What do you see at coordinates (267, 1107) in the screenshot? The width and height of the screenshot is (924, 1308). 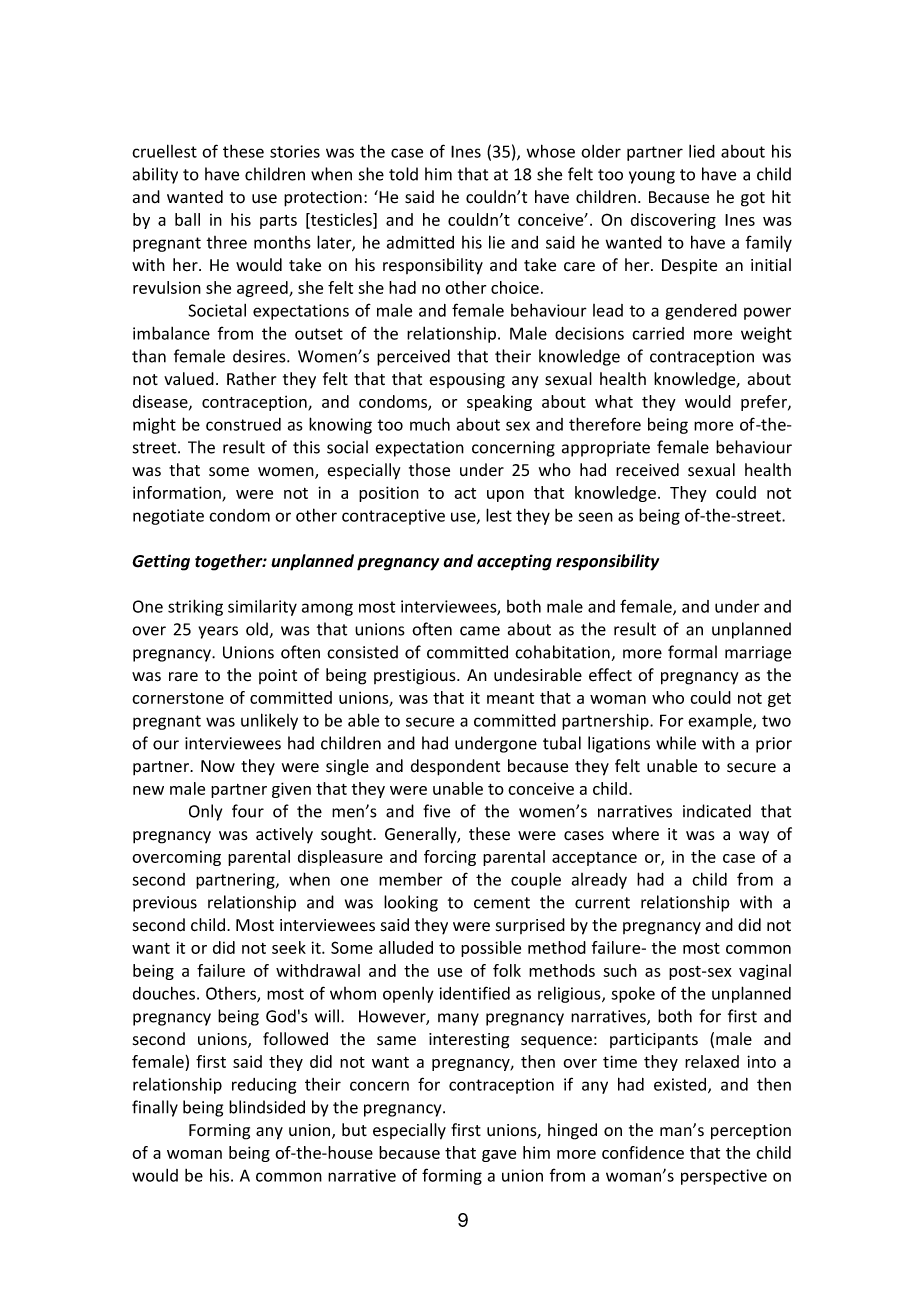 I see `blindsided` at bounding box center [267, 1107].
